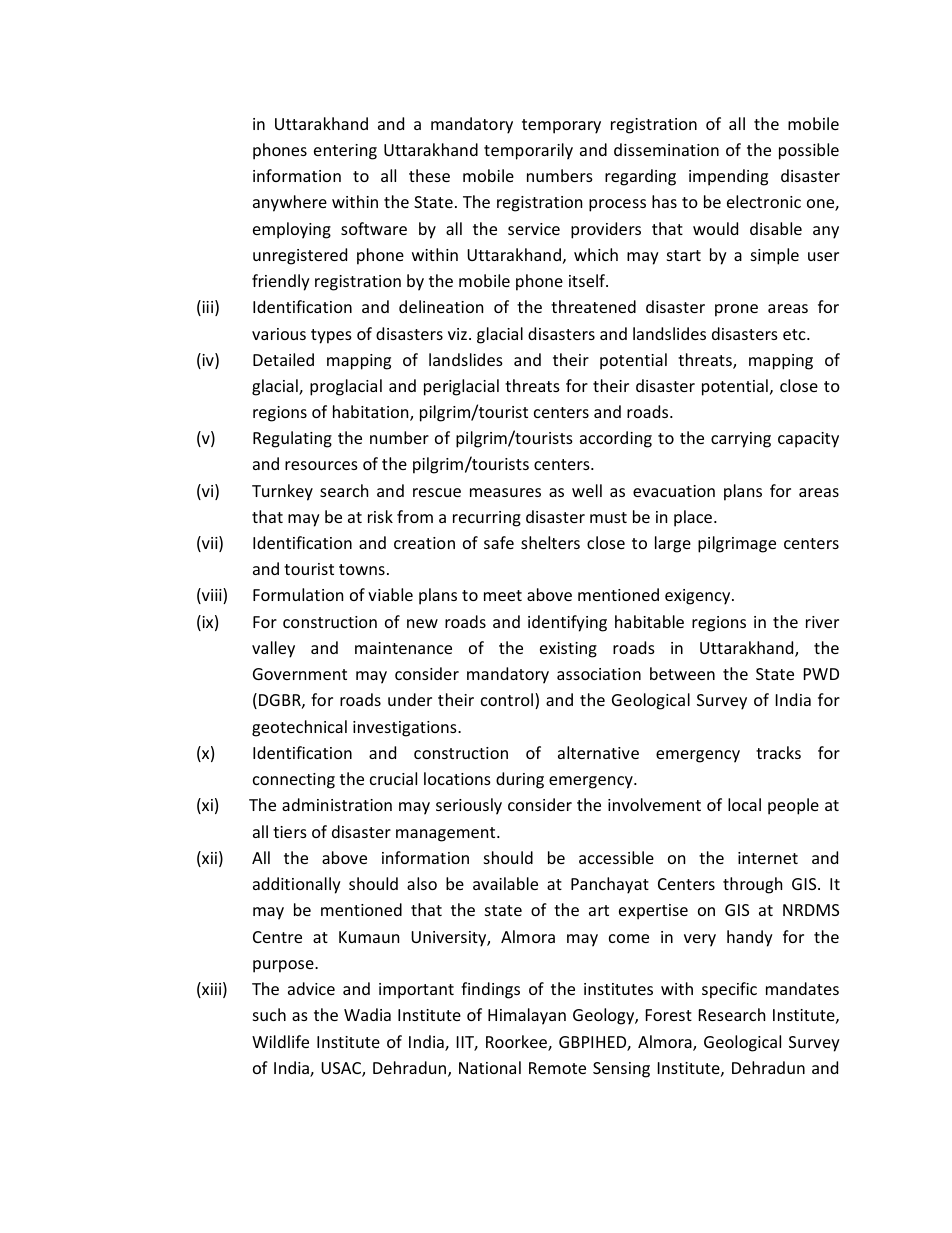  What do you see at coordinates (299, 728) in the page?
I see `geotechnical` at bounding box center [299, 728].
